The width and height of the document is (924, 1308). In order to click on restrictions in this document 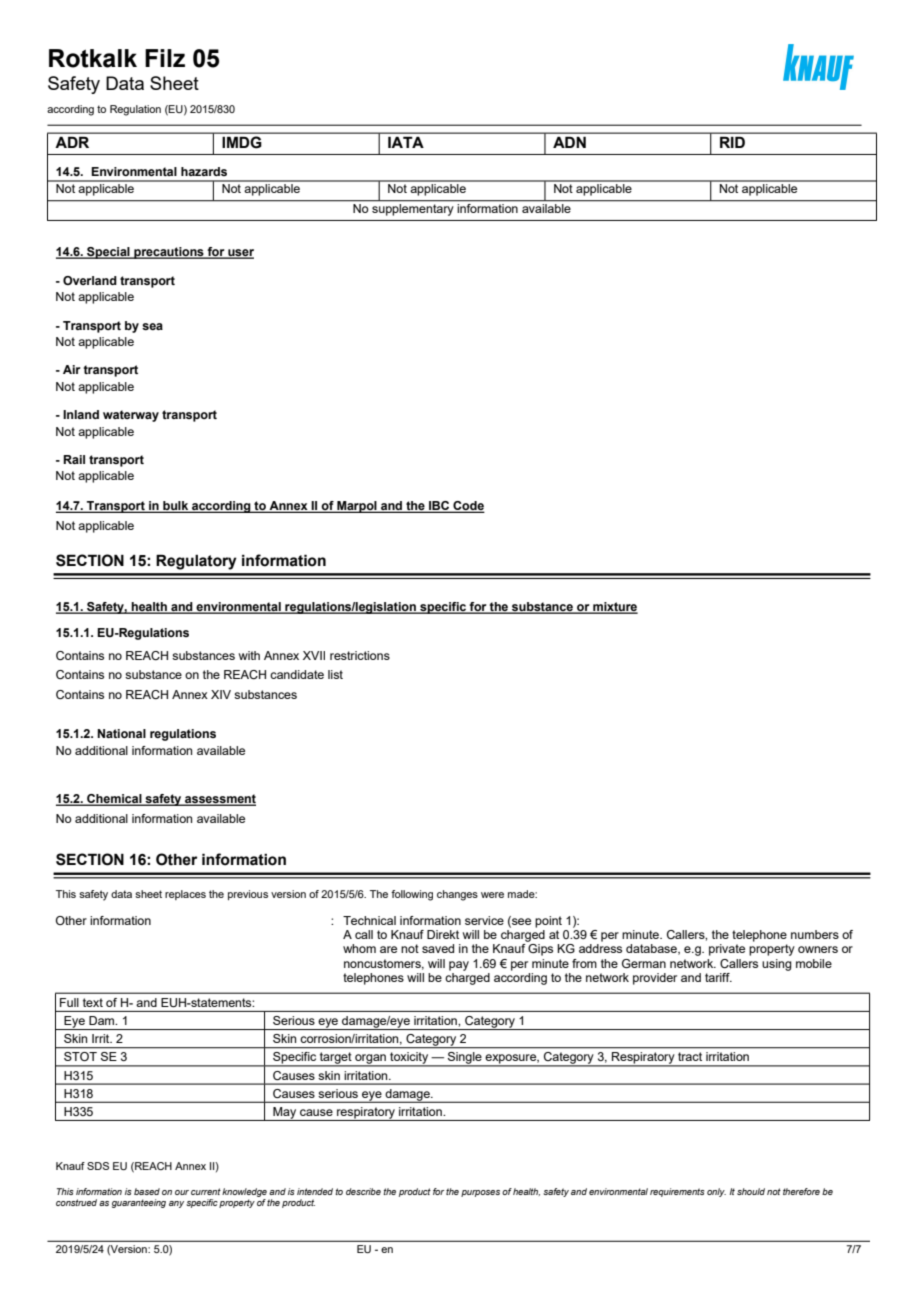, I will do `click(360, 655)`.
